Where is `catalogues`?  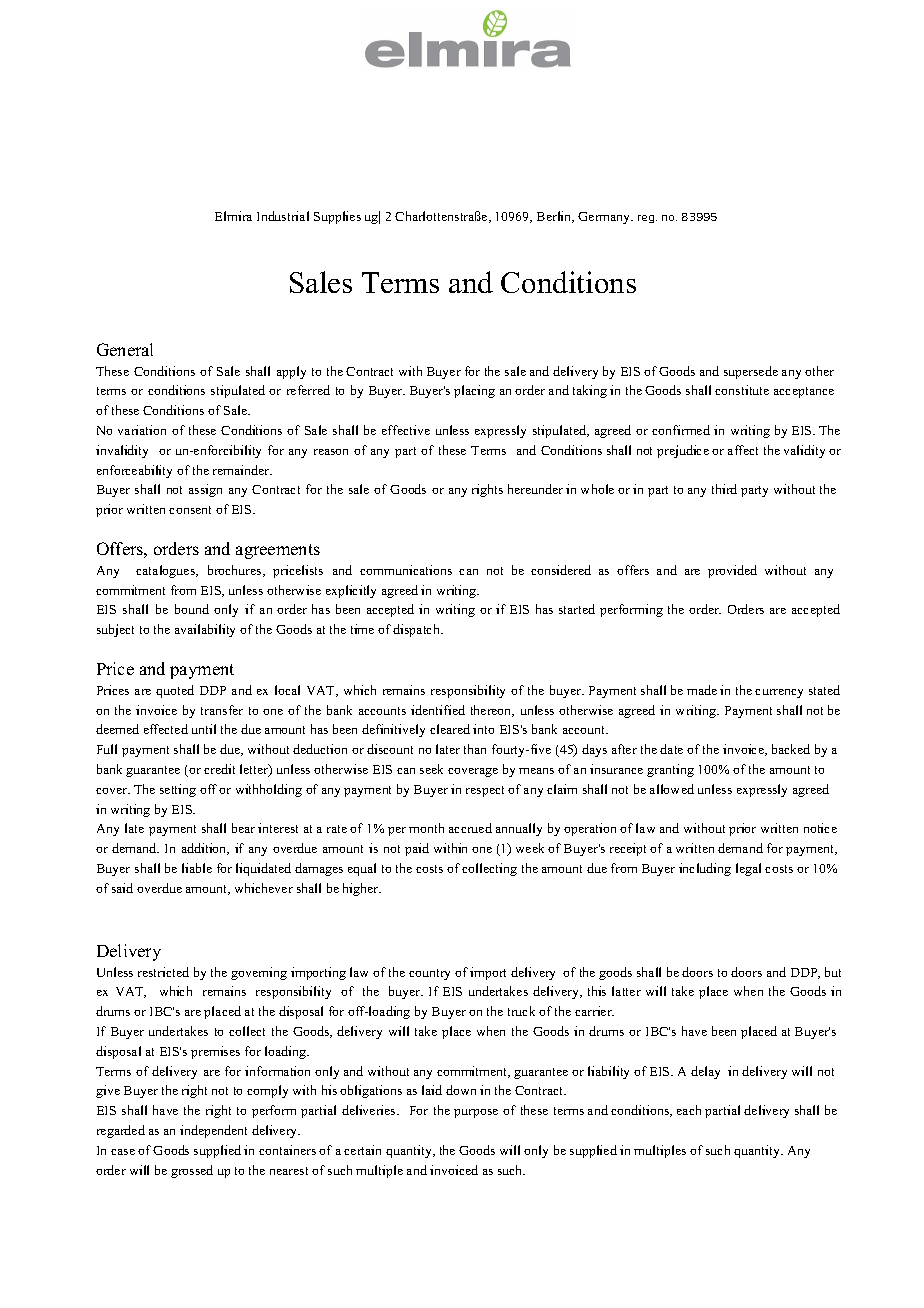 catalogues is located at coordinates (166, 571).
